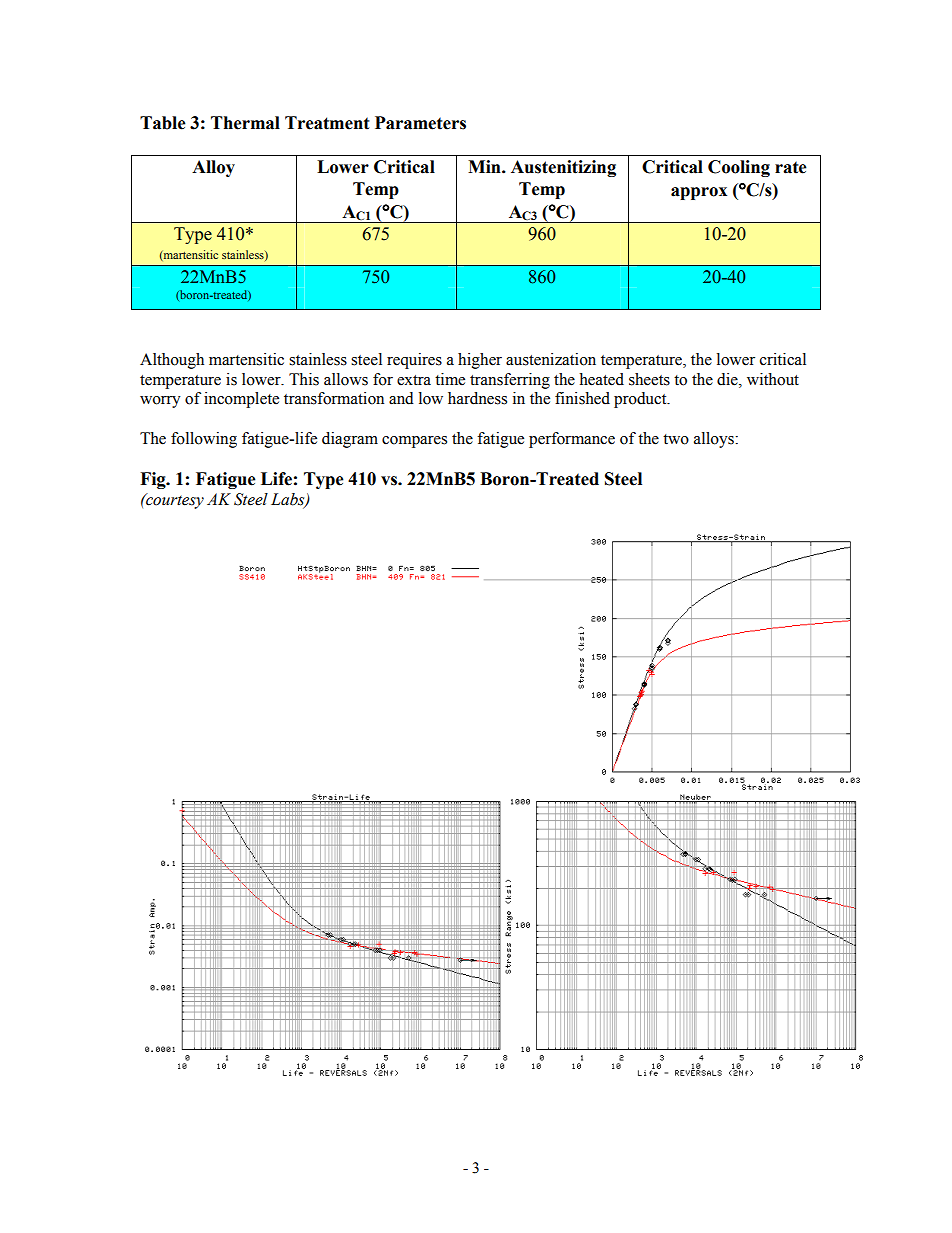 The image size is (952, 1233). I want to click on Table, so click(163, 123).
